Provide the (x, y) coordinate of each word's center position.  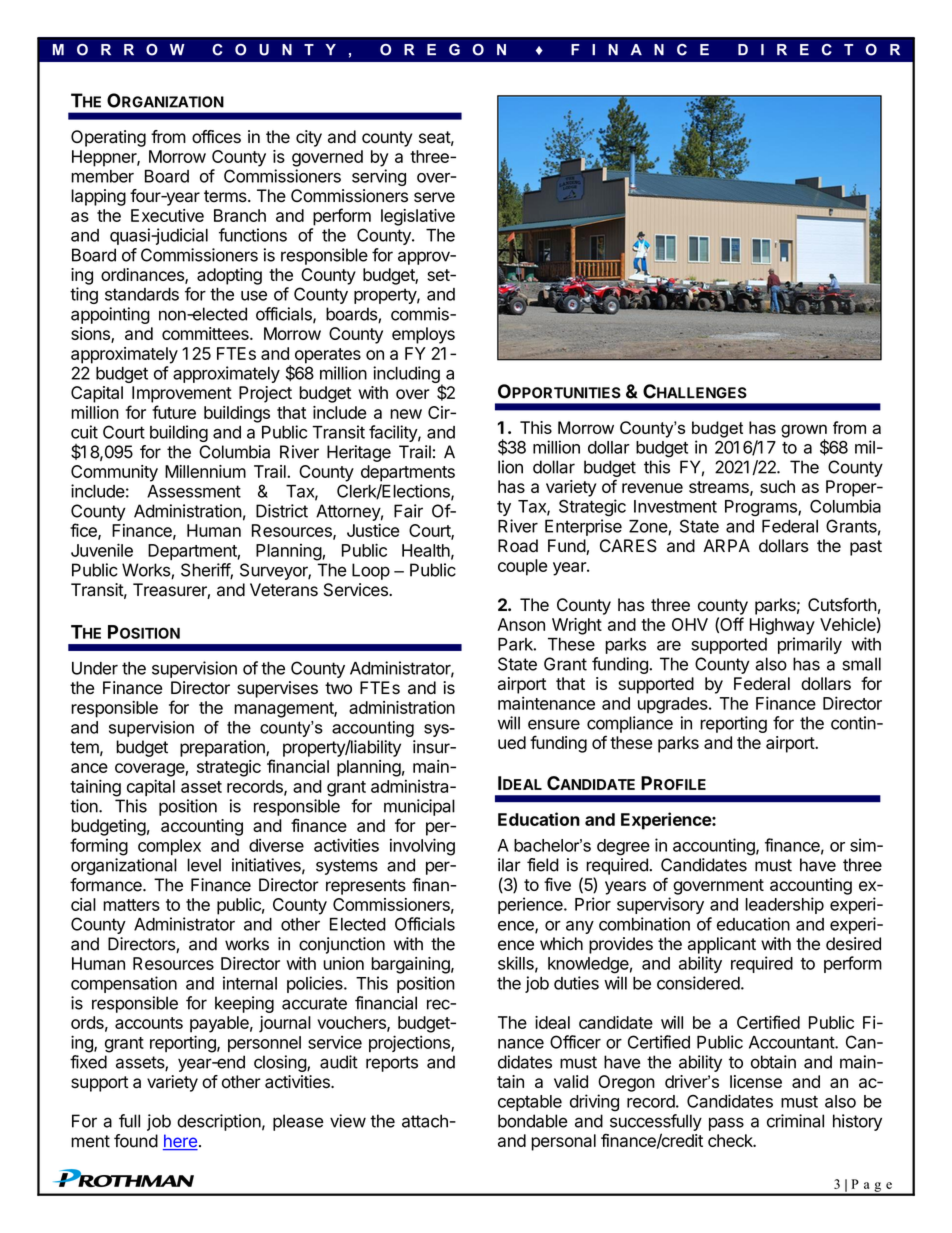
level (204, 865)
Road (518, 546)
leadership (784, 905)
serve (434, 197)
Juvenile (102, 550)
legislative (418, 217)
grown (804, 432)
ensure (554, 724)
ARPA (726, 545)
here (180, 1142)
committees (206, 333)
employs (423, 335)
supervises (277, 689)
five (557, 884)
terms (226, 196)
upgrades (674, 705)
